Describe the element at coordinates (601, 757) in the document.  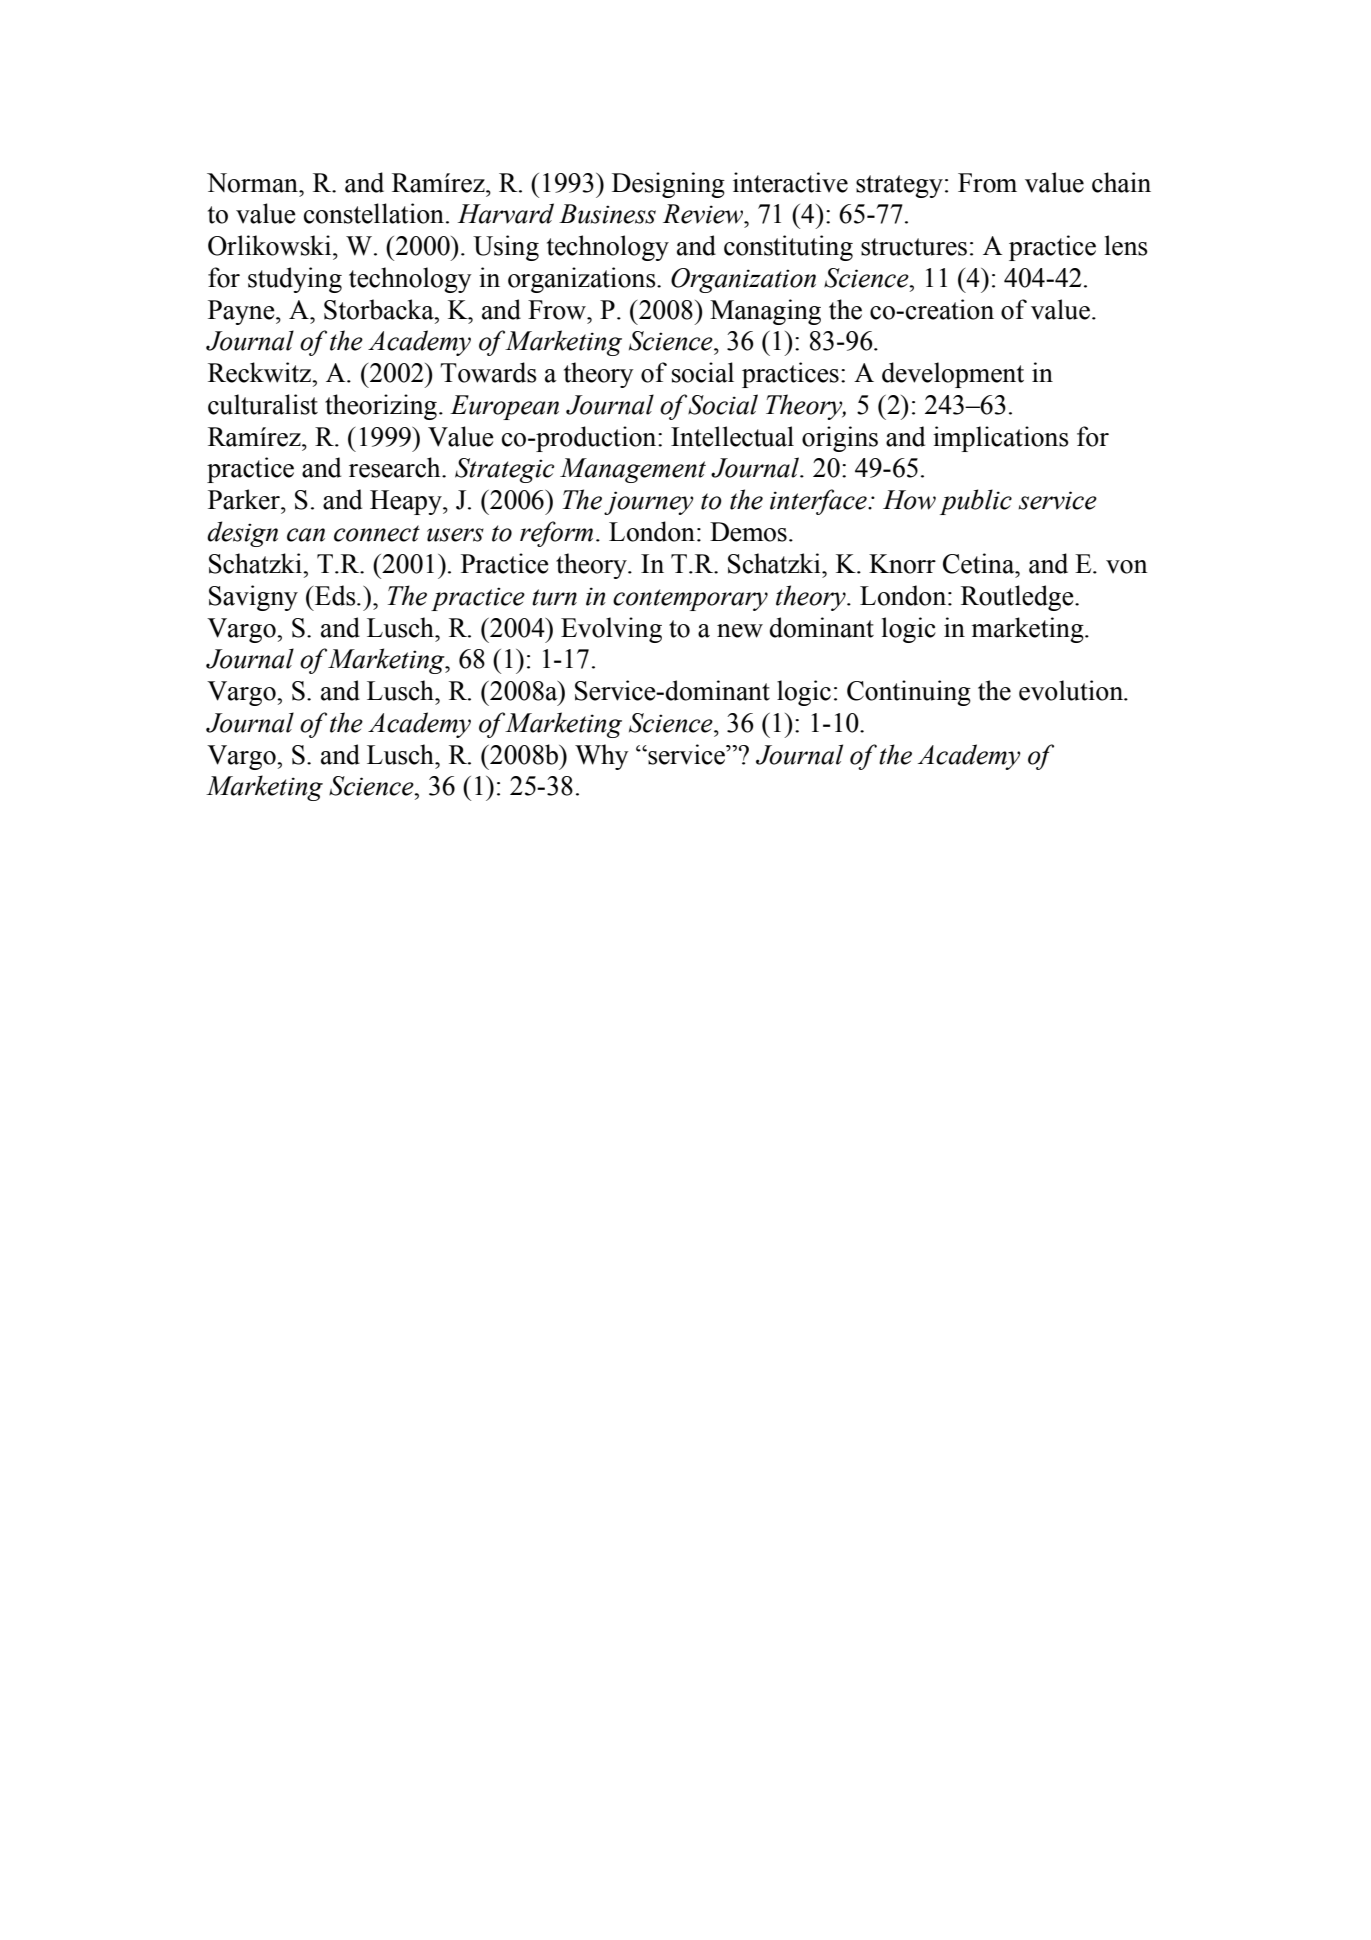
I see `Why` at that location.
